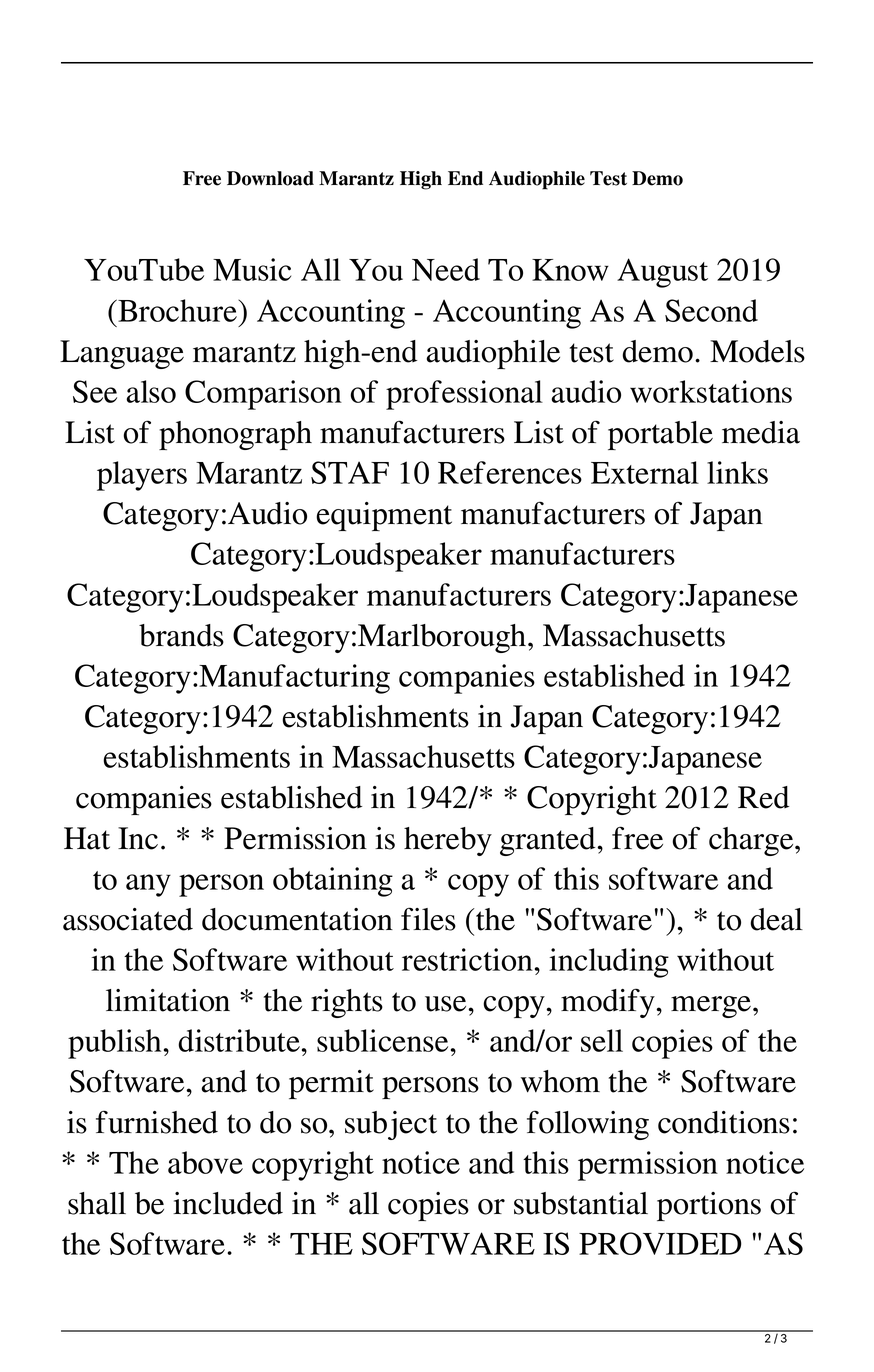 This screenshot has height=1372, width=874. Describe the element at coordinates (446, 269) in the screenshot. I see `Need` at that location.
